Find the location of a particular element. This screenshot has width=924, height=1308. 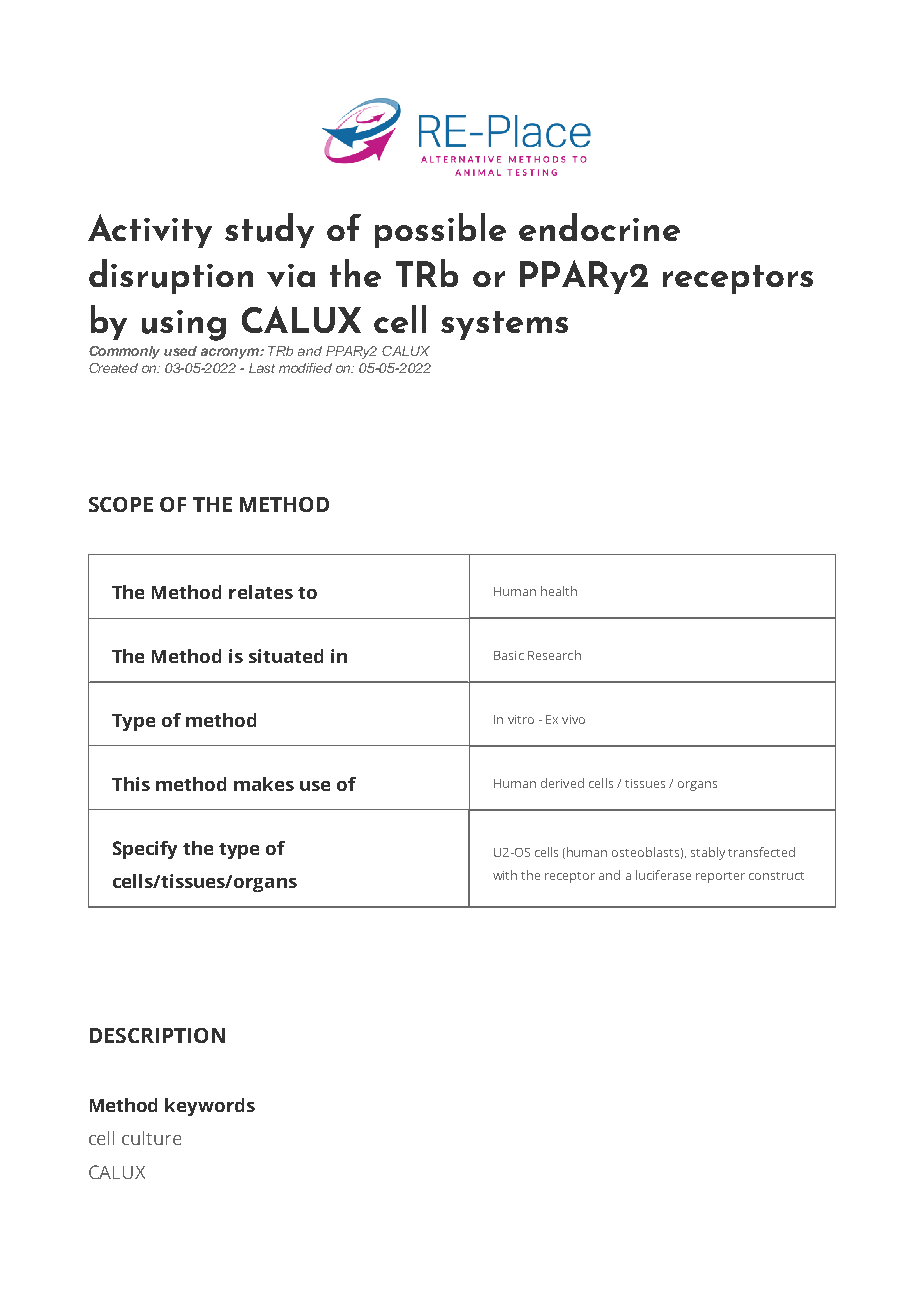

modified is located at coordinates (305, 368).
